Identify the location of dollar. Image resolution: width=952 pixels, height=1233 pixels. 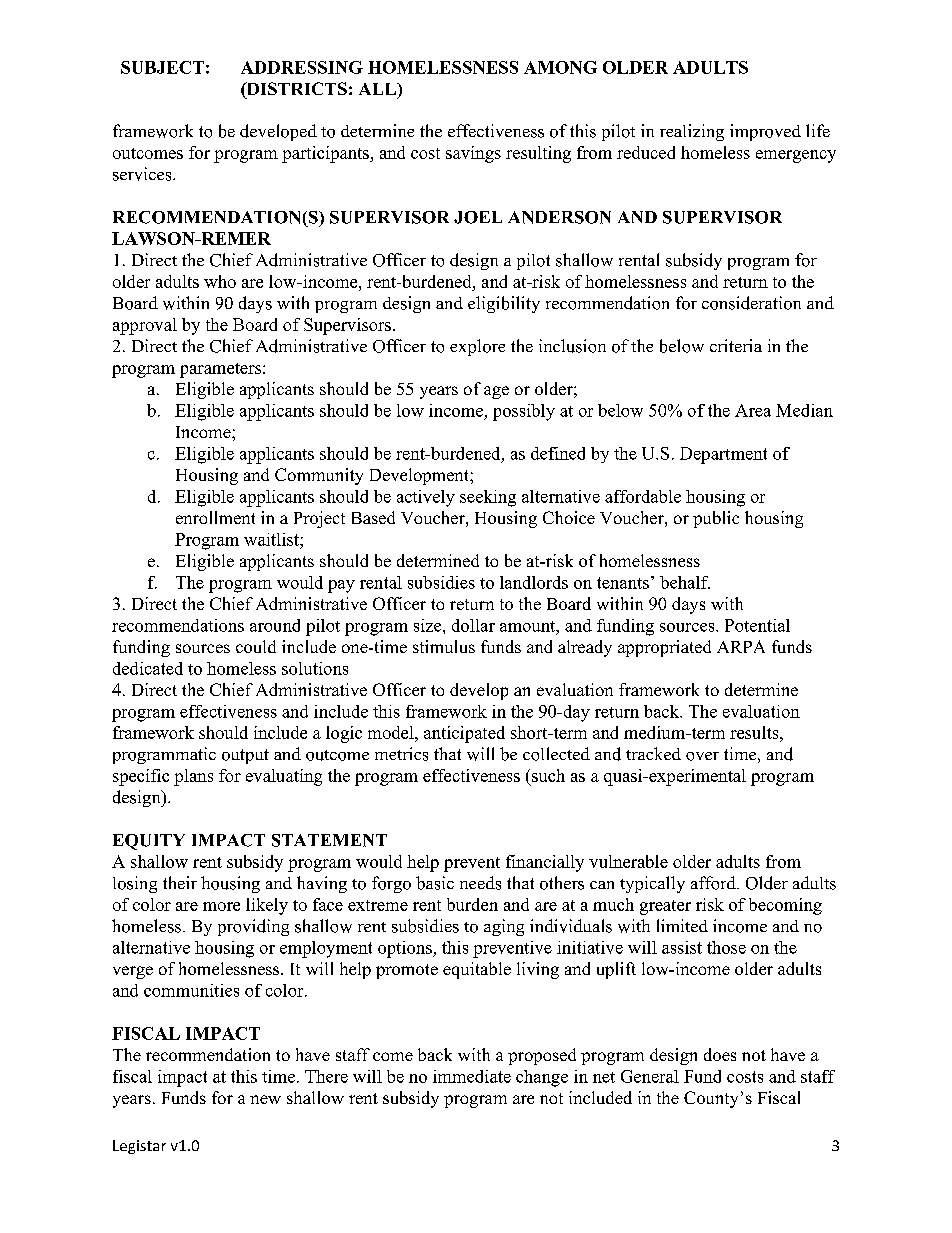
(473, 625).
